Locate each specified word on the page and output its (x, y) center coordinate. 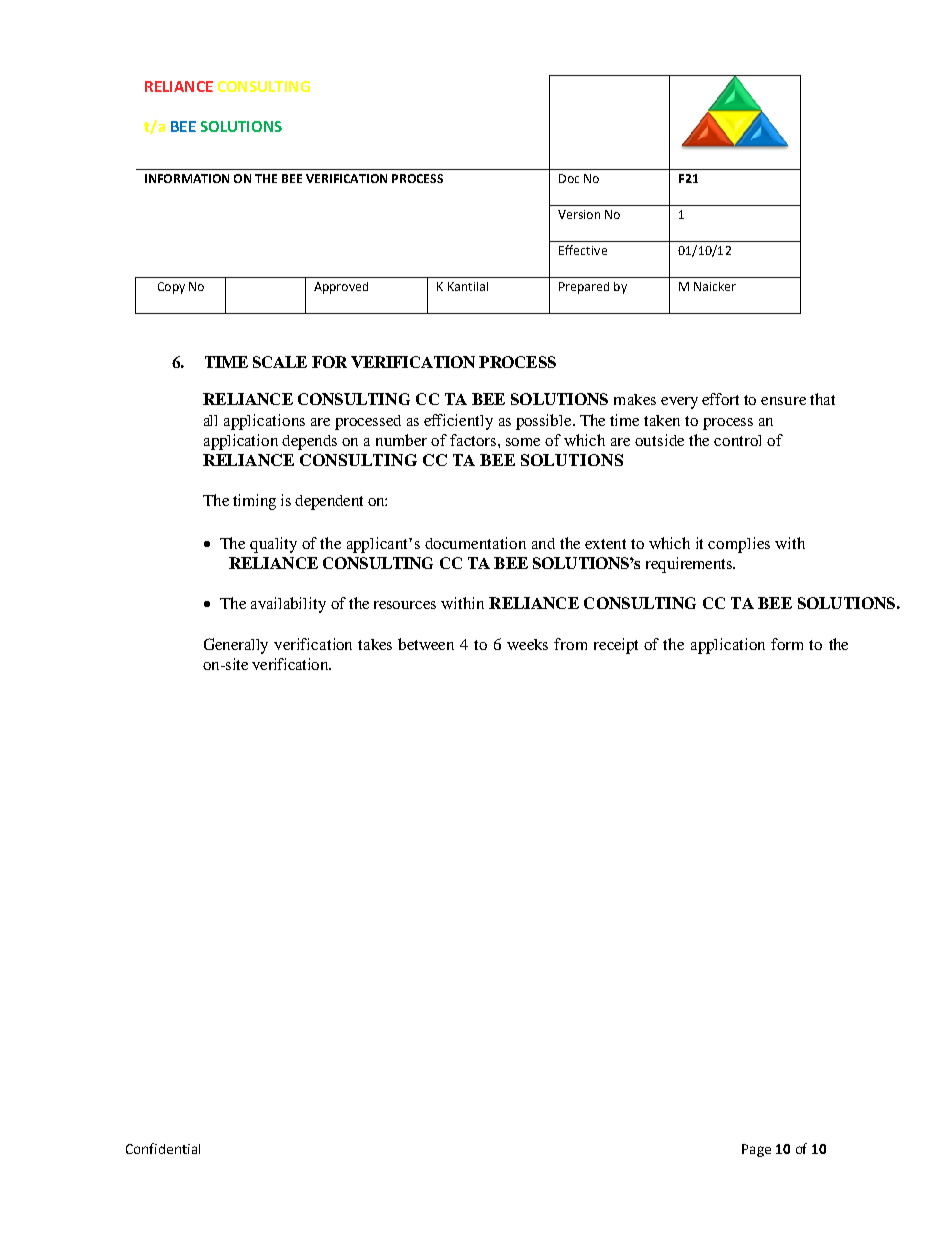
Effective (583, 250)
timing (254, 502)
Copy (171, 288)
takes (375, 644)
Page (756, 1150)
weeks (527, 644)
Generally (236, 646)
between (426, 644)
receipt (616, 646)
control (737, 440)
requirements (690, 565)
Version (579, 214)
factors (474, 440)
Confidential (163, 1148)
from (570, 644)
